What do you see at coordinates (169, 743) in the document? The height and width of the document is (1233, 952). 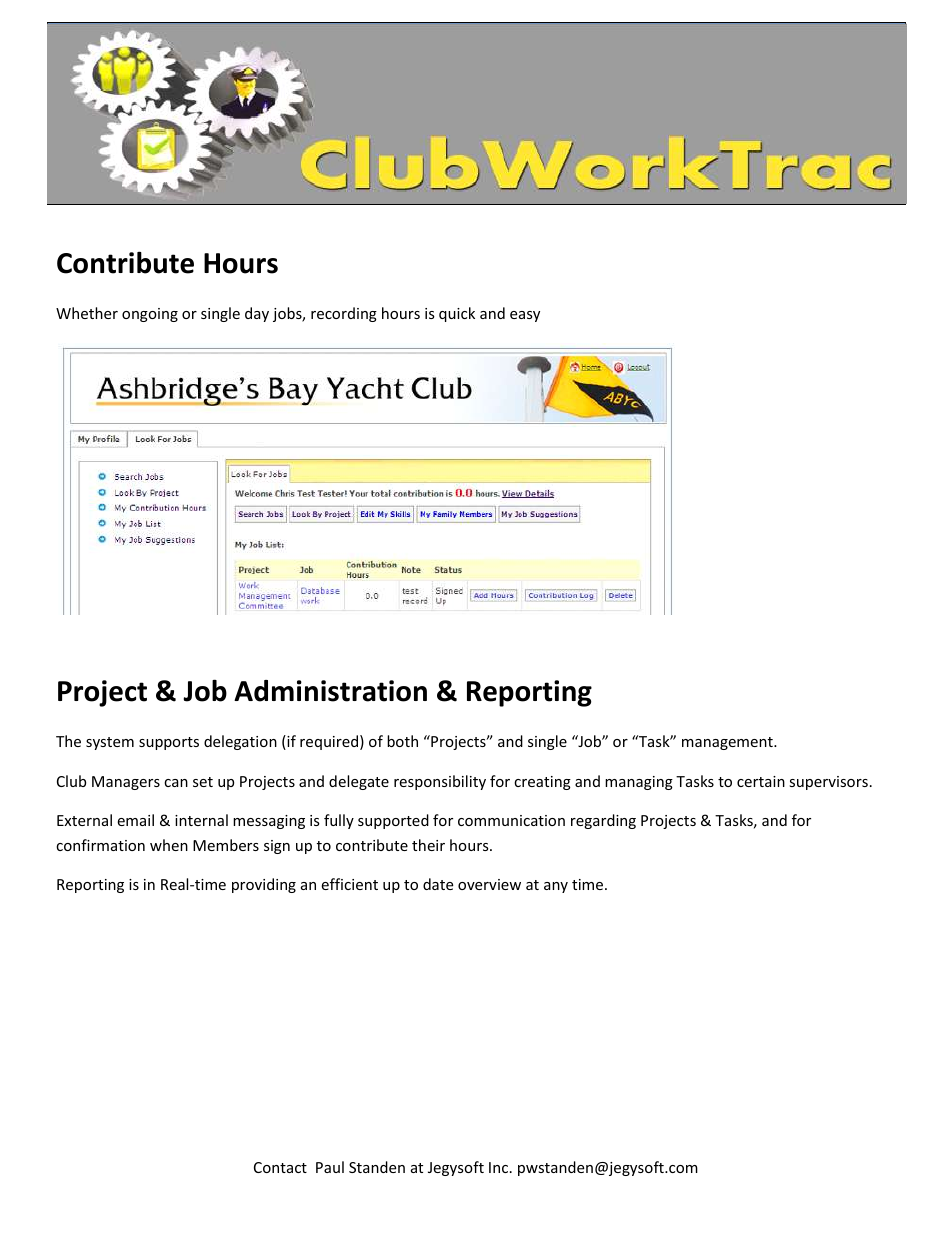 I see `supports` at bounding box center [169, 743].
